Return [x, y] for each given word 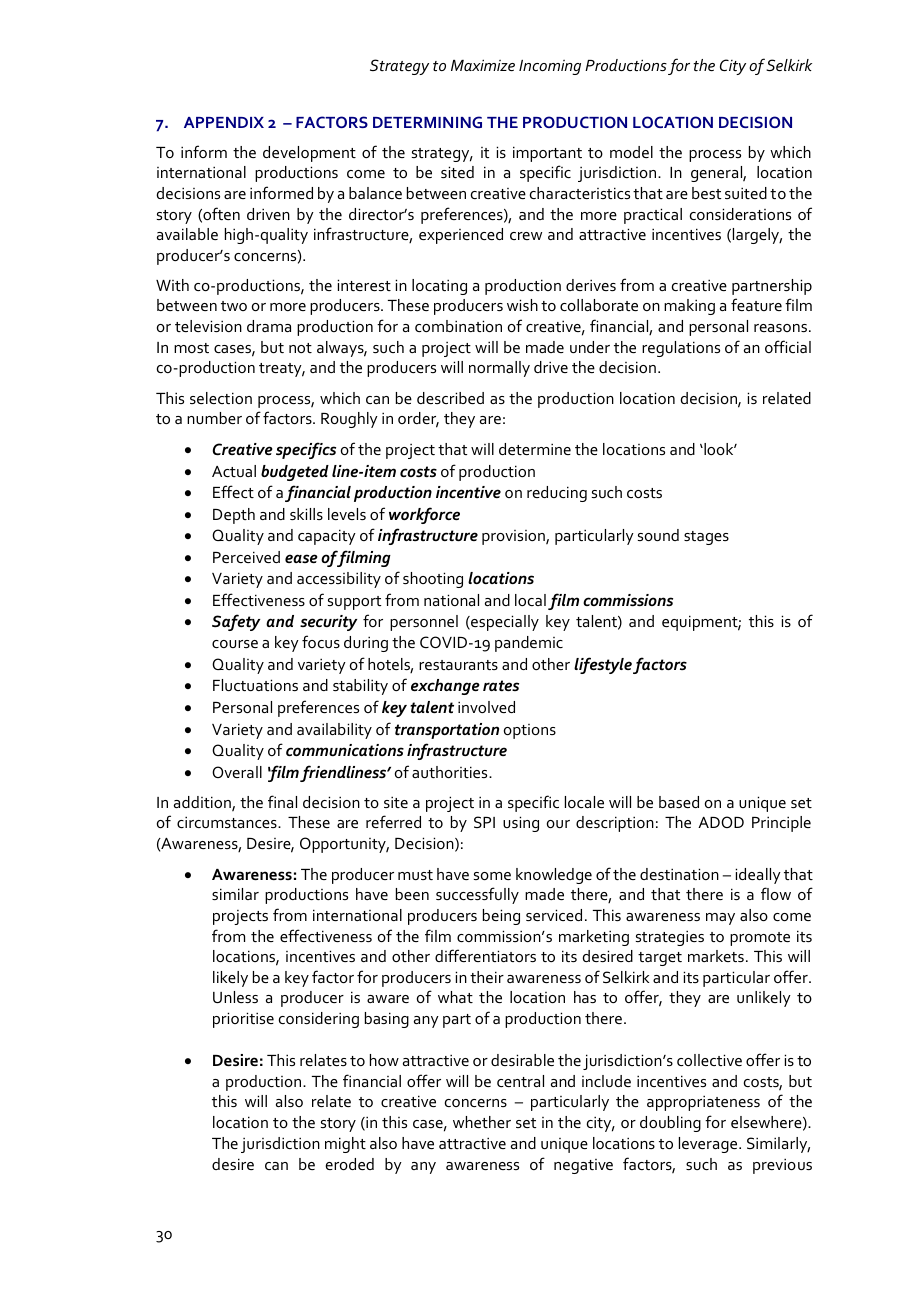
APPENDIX [224, 122]
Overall [237, 772]
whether [482, 1122]
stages [706, 538]
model [631, 152]
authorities [451, 772]
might [345, 1145]
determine [535, 449]
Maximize [483, 65]
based [679, 802]
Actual [234, 471]
